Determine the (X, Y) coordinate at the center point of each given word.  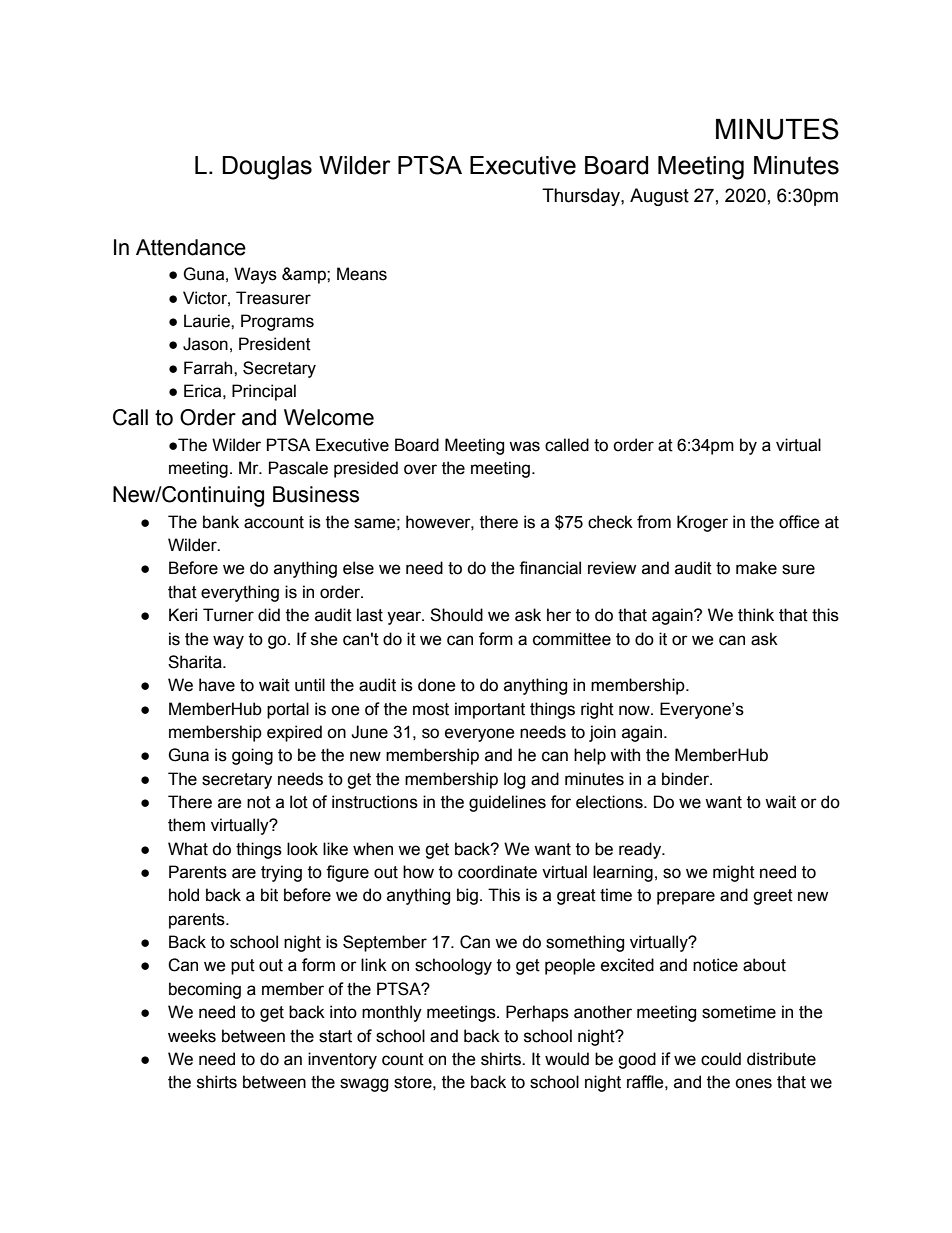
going (252, 756)
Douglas (267, 168)
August (659, 197)
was (524, 446)
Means (362, 274)
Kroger (702, 523)
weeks (192, 1036)
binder (687, 779)
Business (316, 494)
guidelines (507, 803)
